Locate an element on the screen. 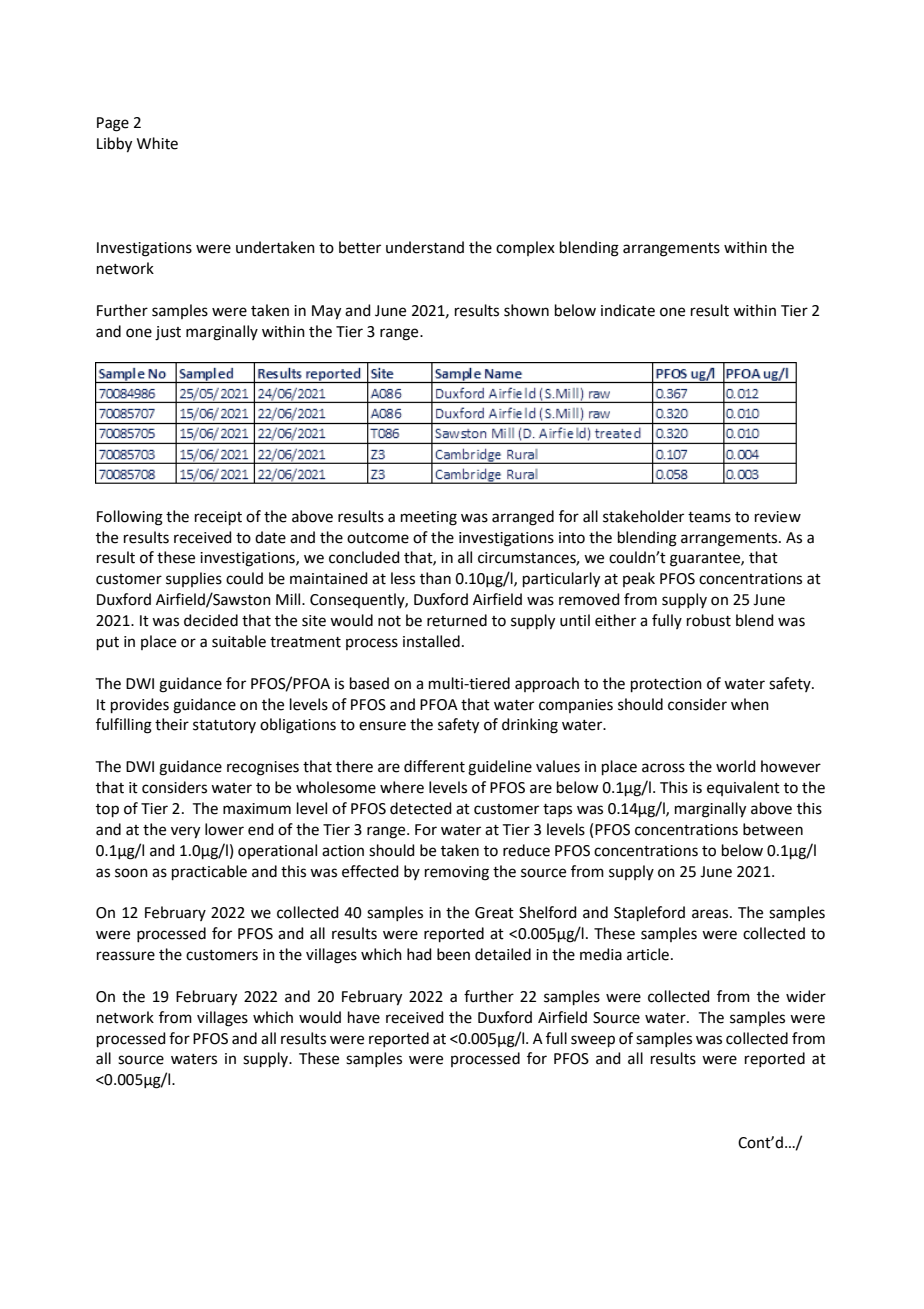 The image size is (924, 1309). very is located at coordinates (185, 832).
